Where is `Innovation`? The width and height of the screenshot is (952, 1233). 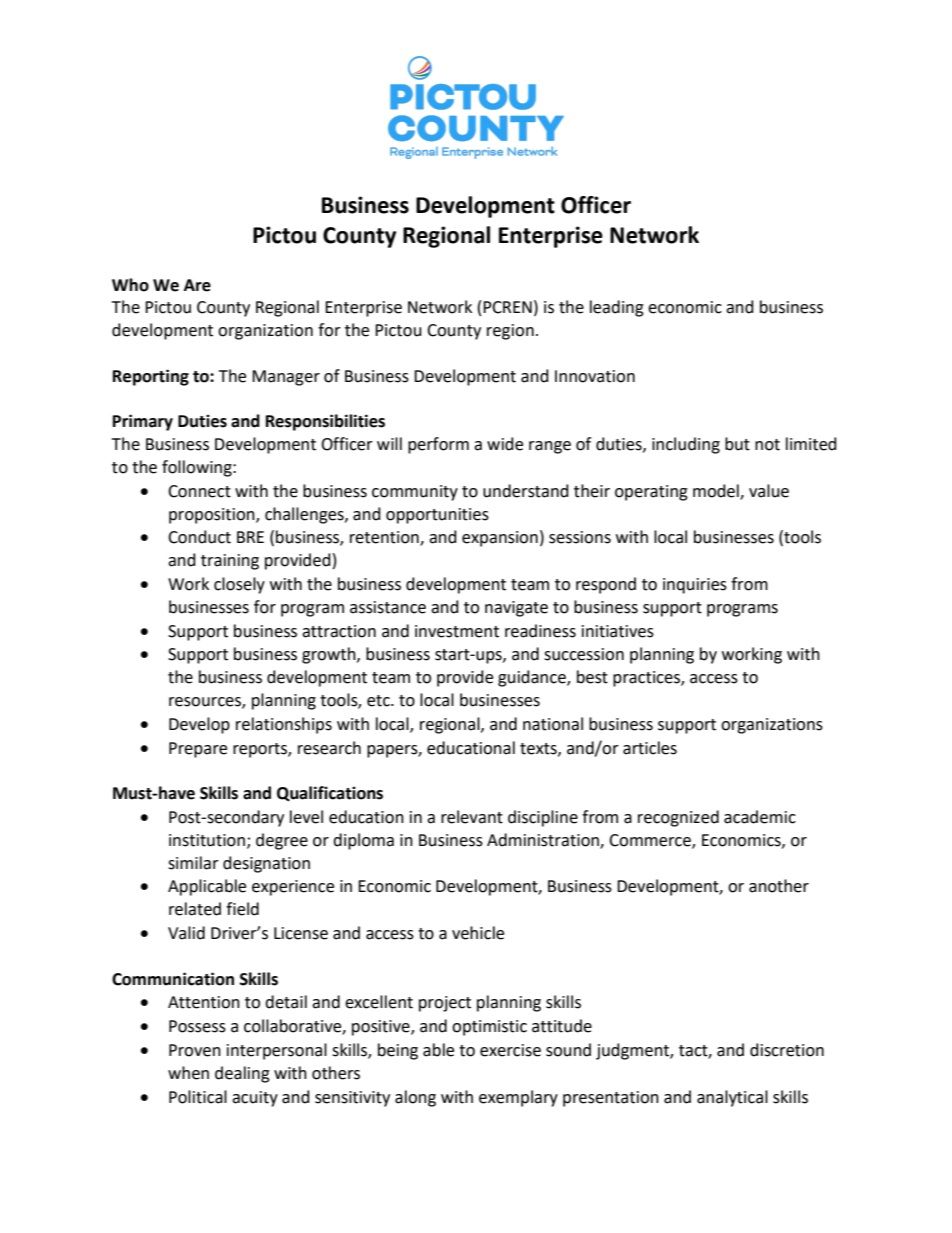 Innovation is located at coordinates (595, 376).
